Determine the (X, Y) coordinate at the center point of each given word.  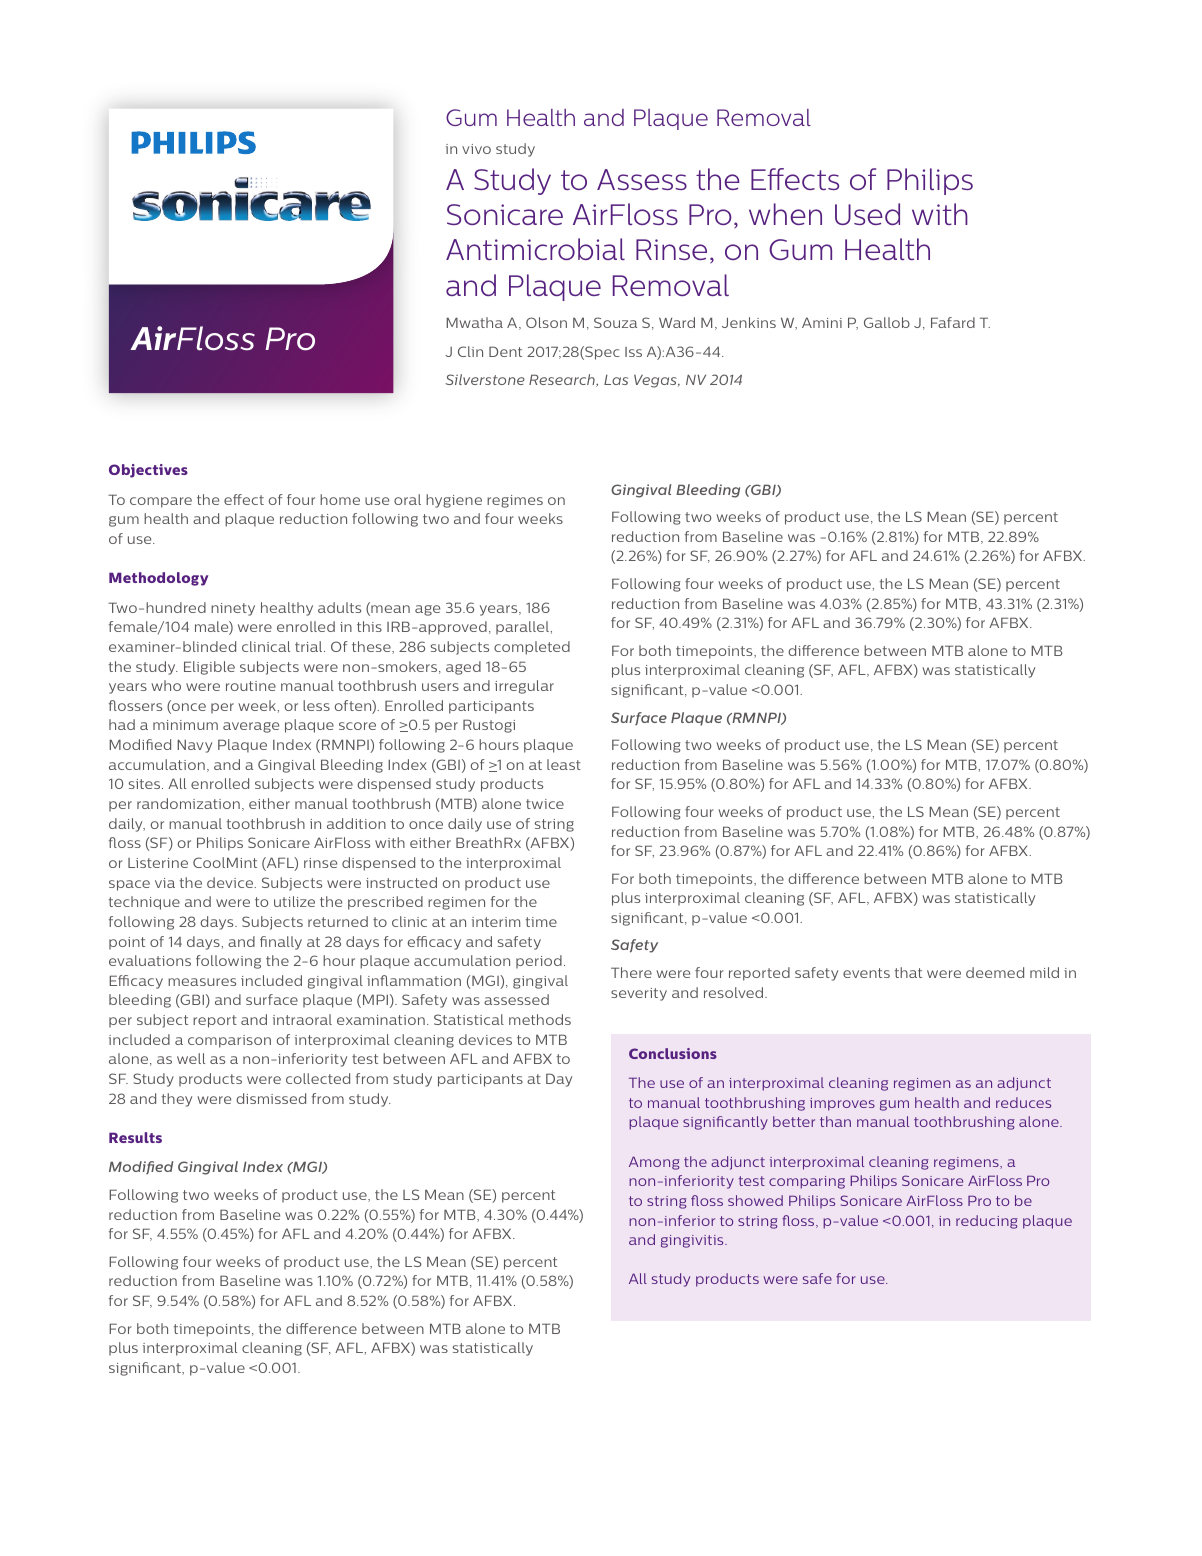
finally (281, 943)
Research (563, 380)
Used (867, 214)
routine (251, 686)
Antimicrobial (535, 249)
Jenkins (749, 322)
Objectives (148, 471)
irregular (524, 687)
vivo (476, 149)
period (539, 961)
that (908, 972)
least (564, 764)
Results (135, 1137)
